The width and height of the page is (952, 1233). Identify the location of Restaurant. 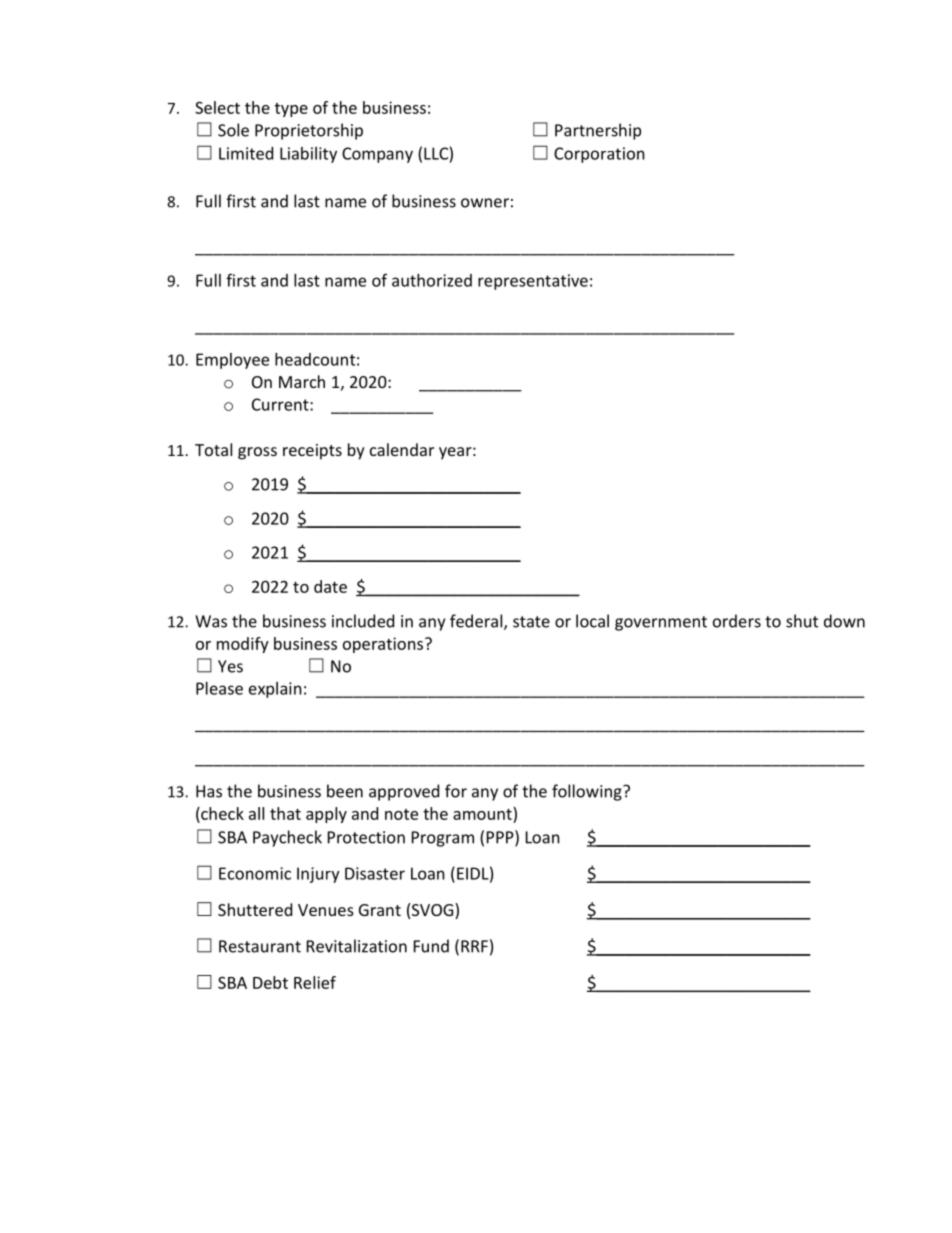
(260, 946).
